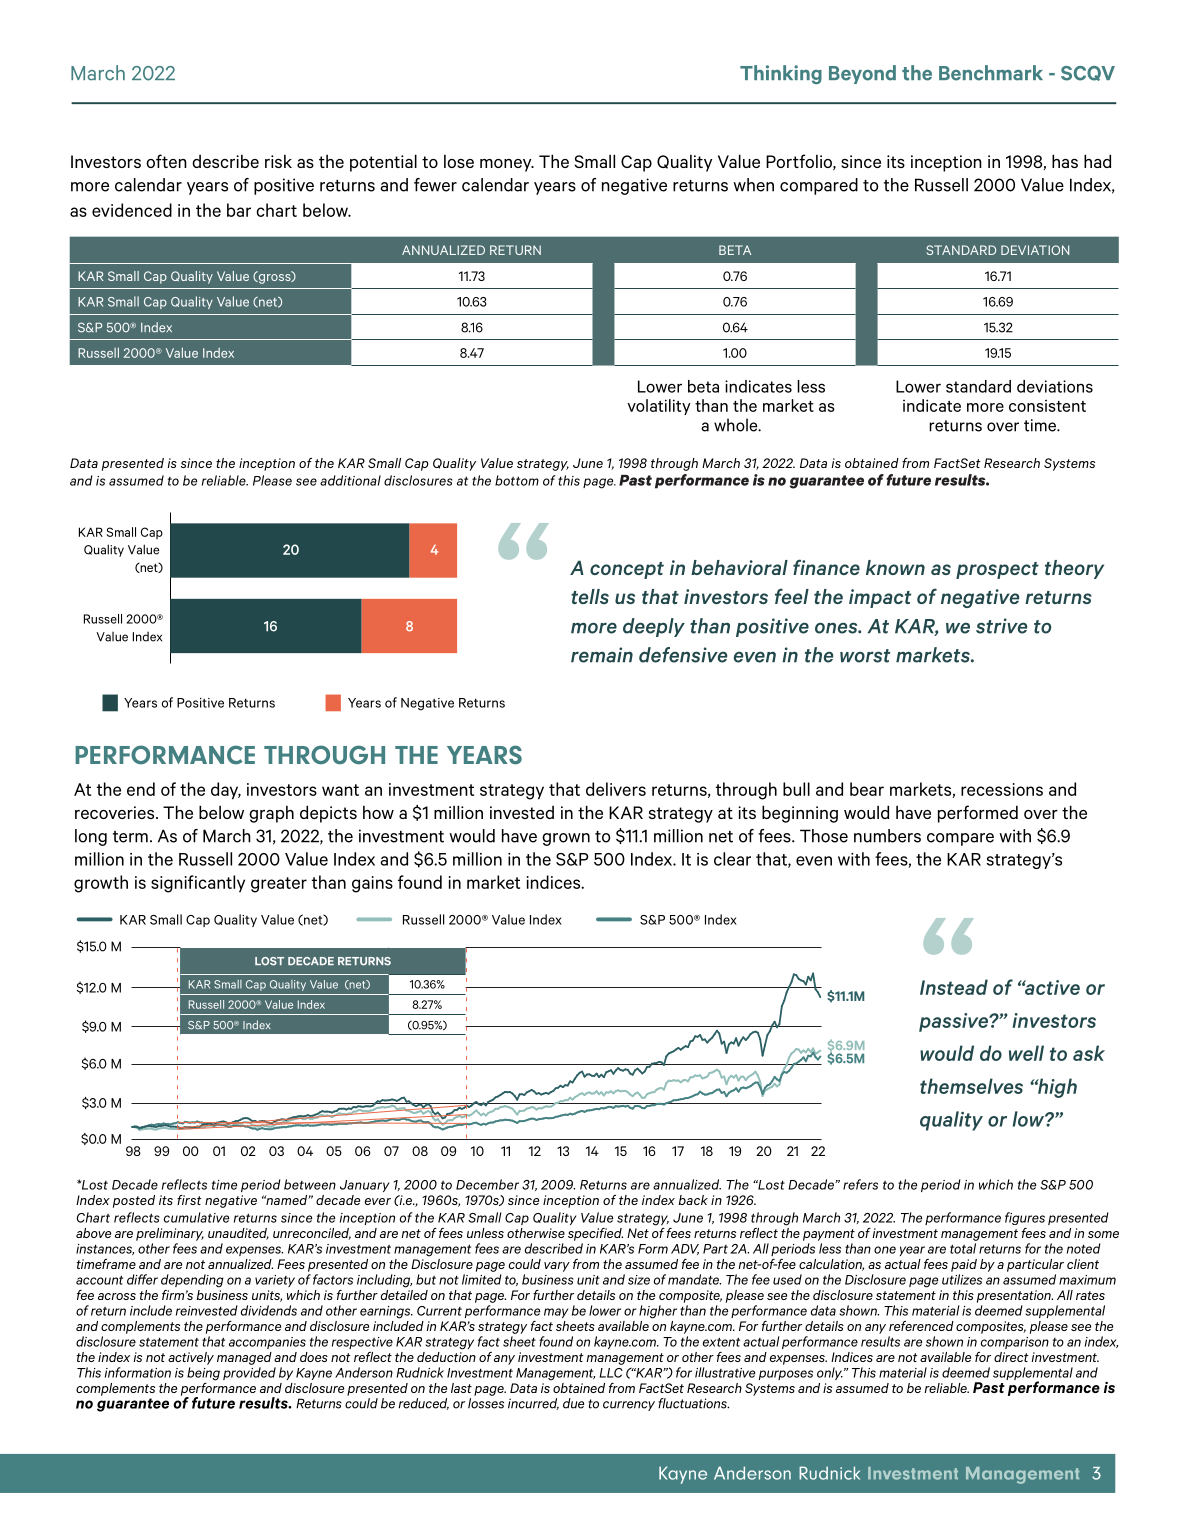 Image resolution: width=1185 pixels, height=1534 pixels. What do you see at coordinates (611, 1373) in the image?
I see `LLC` at bounding box center [611, 1373].
